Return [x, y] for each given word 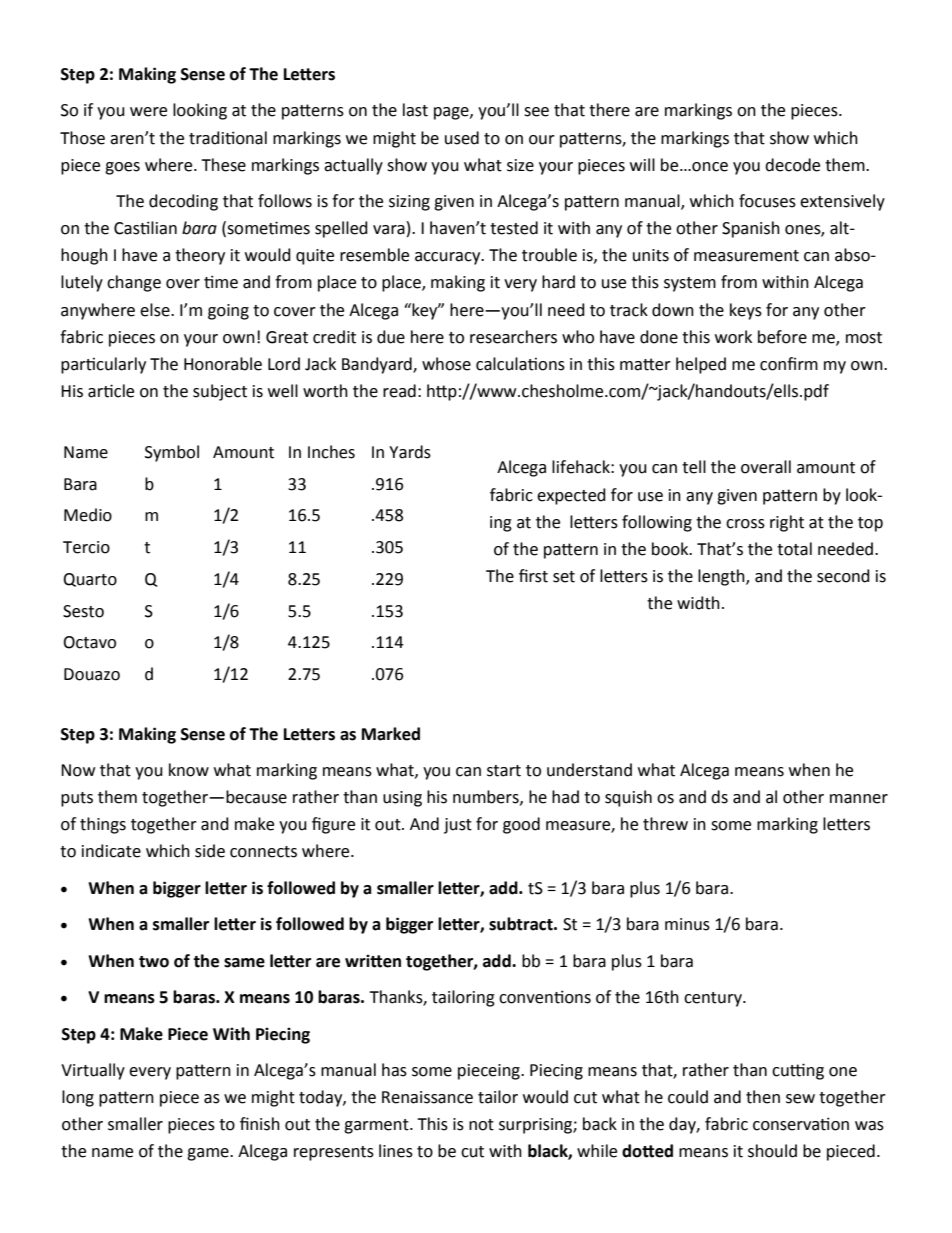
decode [792, 165]
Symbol [172, 453]
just [458, 826]
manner [859, 799]
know [189, 770]
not [481, 1125]
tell [694, 467]
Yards [410, 452]
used [462, 138]
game [209, 1154]
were [148, 112]
